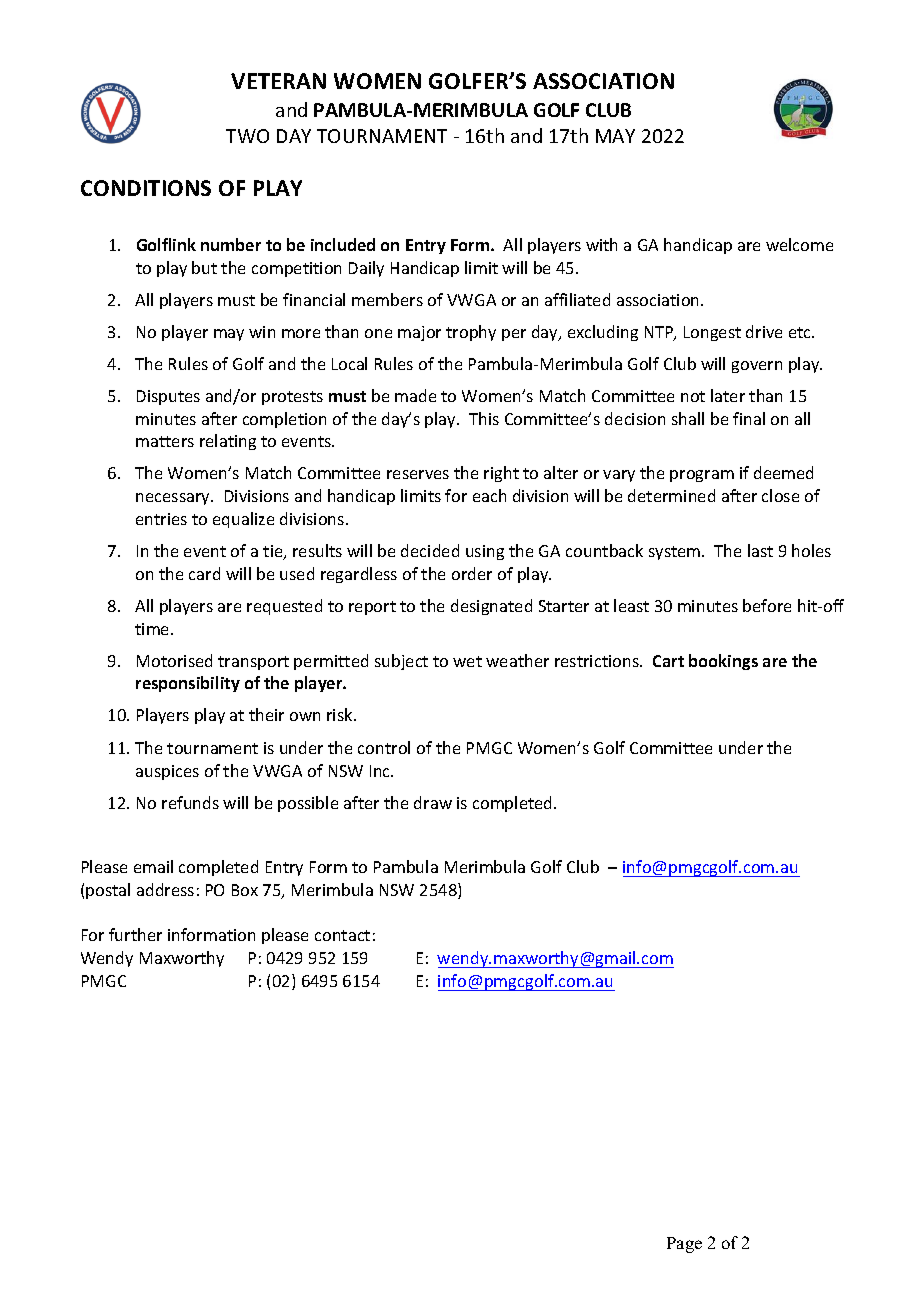  What do you see at coordinates (799, 244) in the screenshot?
I see `welcome` at bounding box center [799, 244].
